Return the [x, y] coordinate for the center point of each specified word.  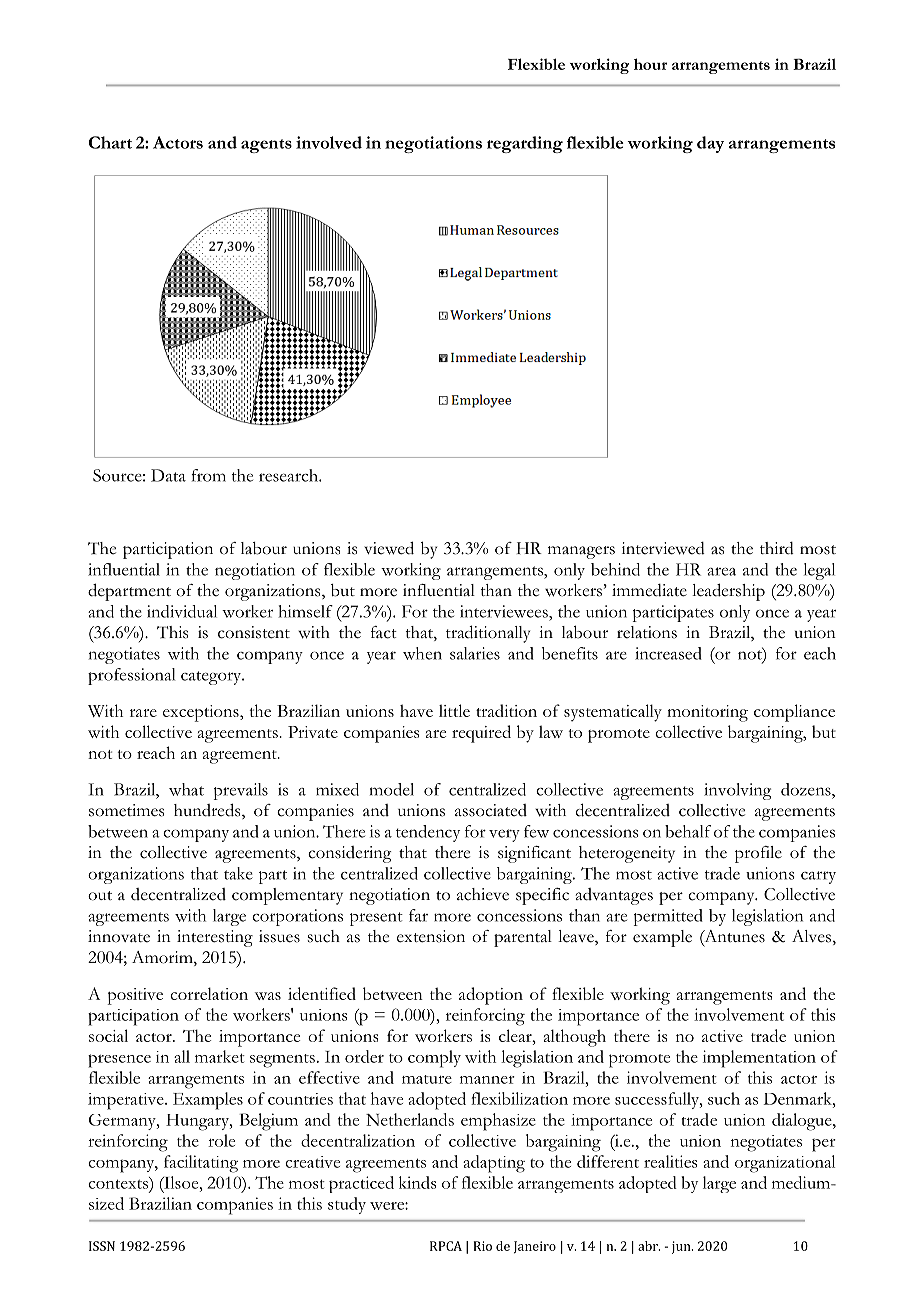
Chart [110, 142]
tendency [428, 833]
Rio [483, 1246]
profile [758, 854]
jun [682, 1247]
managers [581, 552]
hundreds [208, 811]
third [777, 548]
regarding [525, 144]
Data [168, 475]
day [710, 144]
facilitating [201, 1164]
